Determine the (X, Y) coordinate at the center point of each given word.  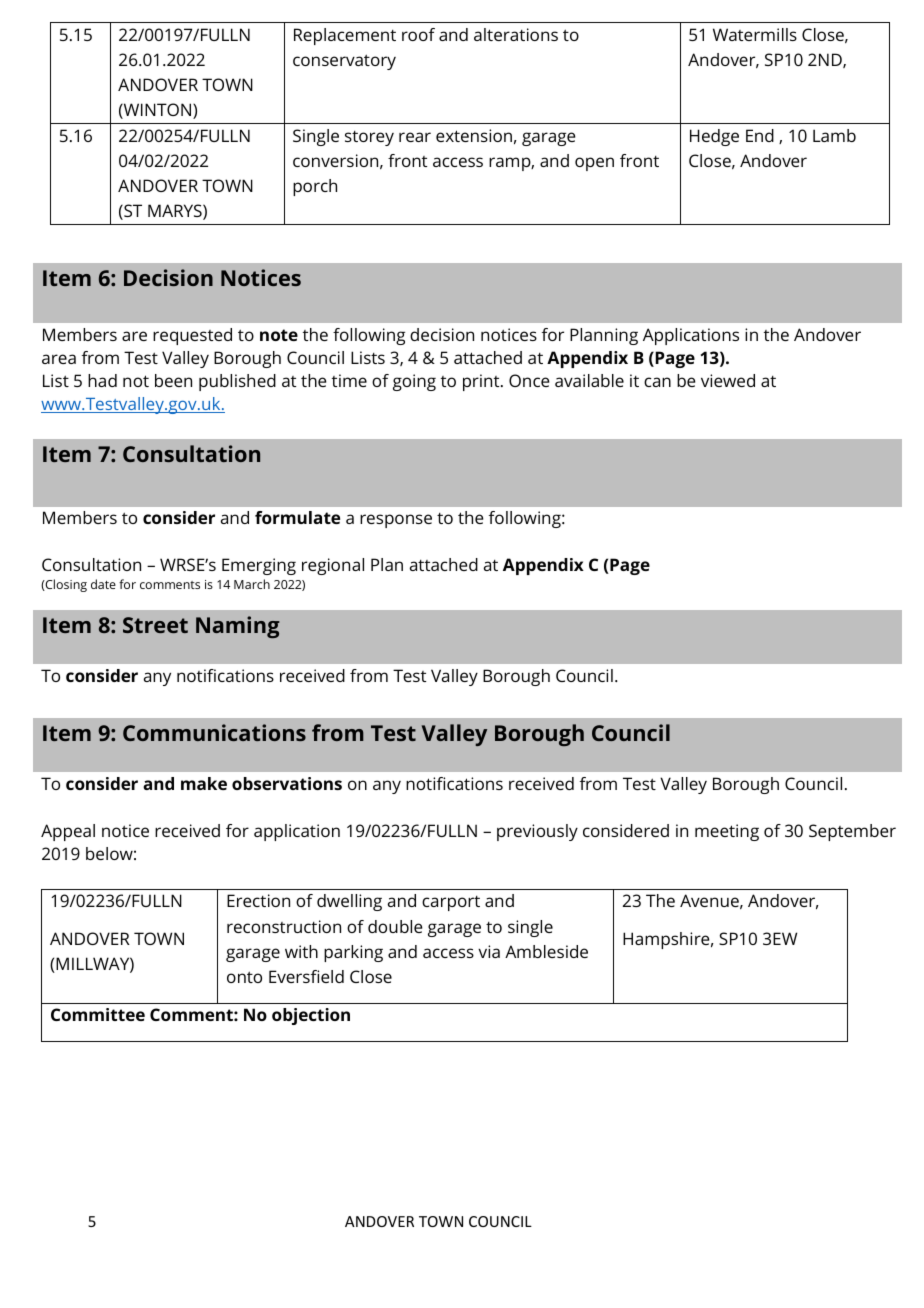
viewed (728, 380)
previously (537, 832)
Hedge (714, 137)
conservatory (344, 62)
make (204, 783)
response (396, 521)
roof (418, 34)
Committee (98, 1014)
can (657, 382)
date (103, 584)
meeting (727, 832)
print (482, 382)
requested (192, 336)
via (489, 951)
